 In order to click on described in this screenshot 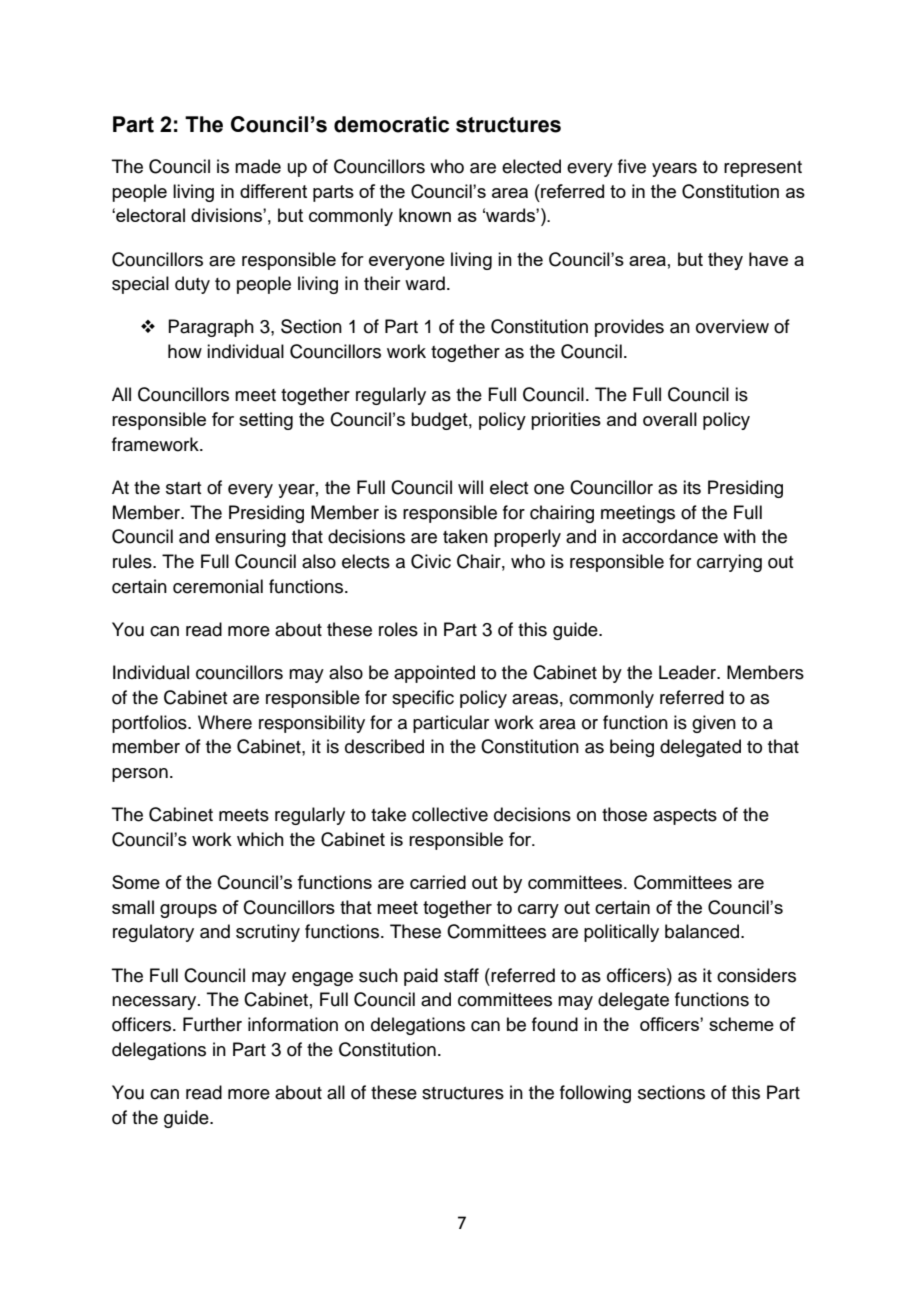, I will do `click(384, 746)`.
